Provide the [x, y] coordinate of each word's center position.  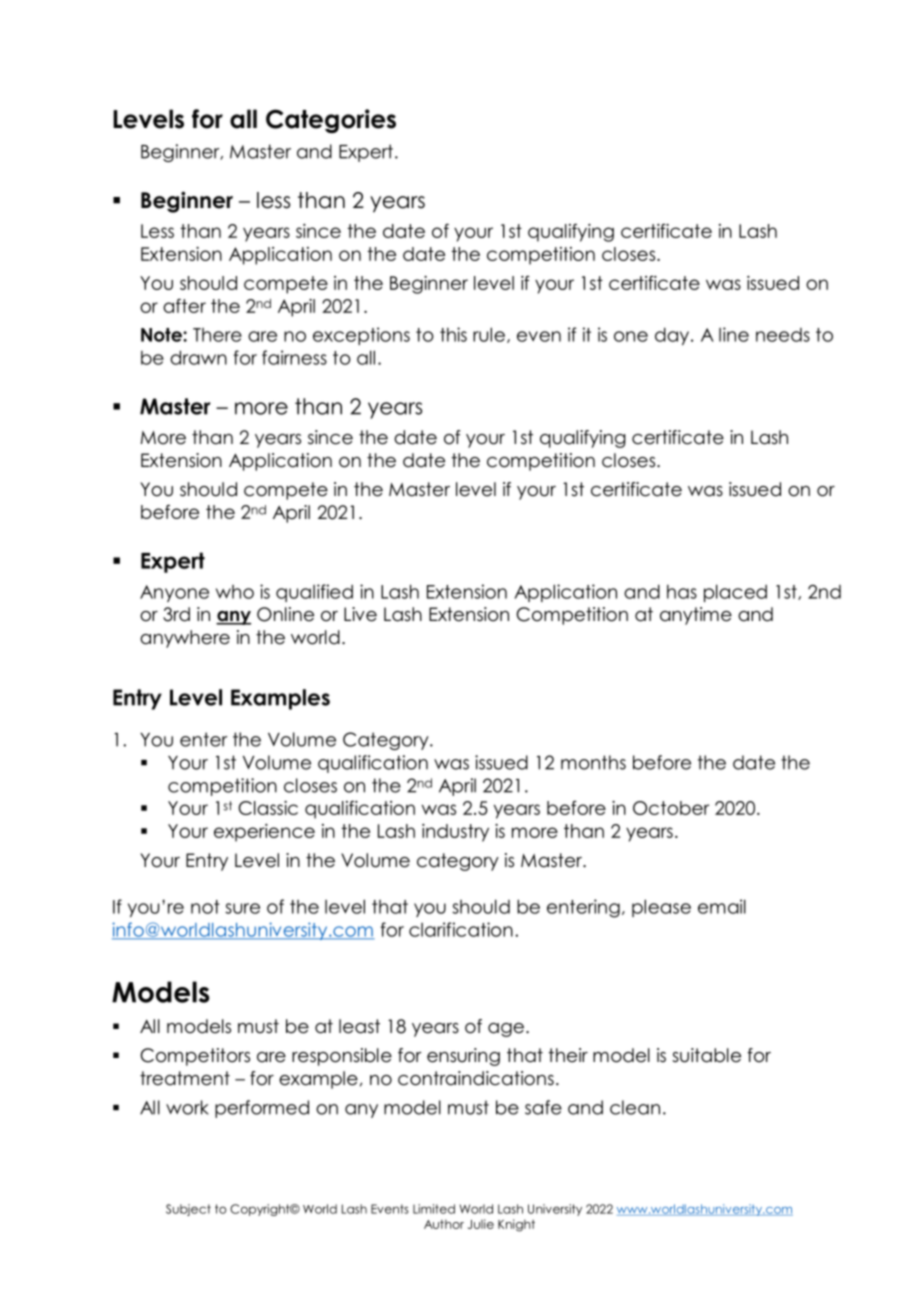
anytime [696, 616]
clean [635, 1107]
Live [360, 614]
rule [489, 334]
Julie [481, 1224]
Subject [188, 1210]
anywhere [185, 639]
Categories [331, 121]
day [673, 336]
